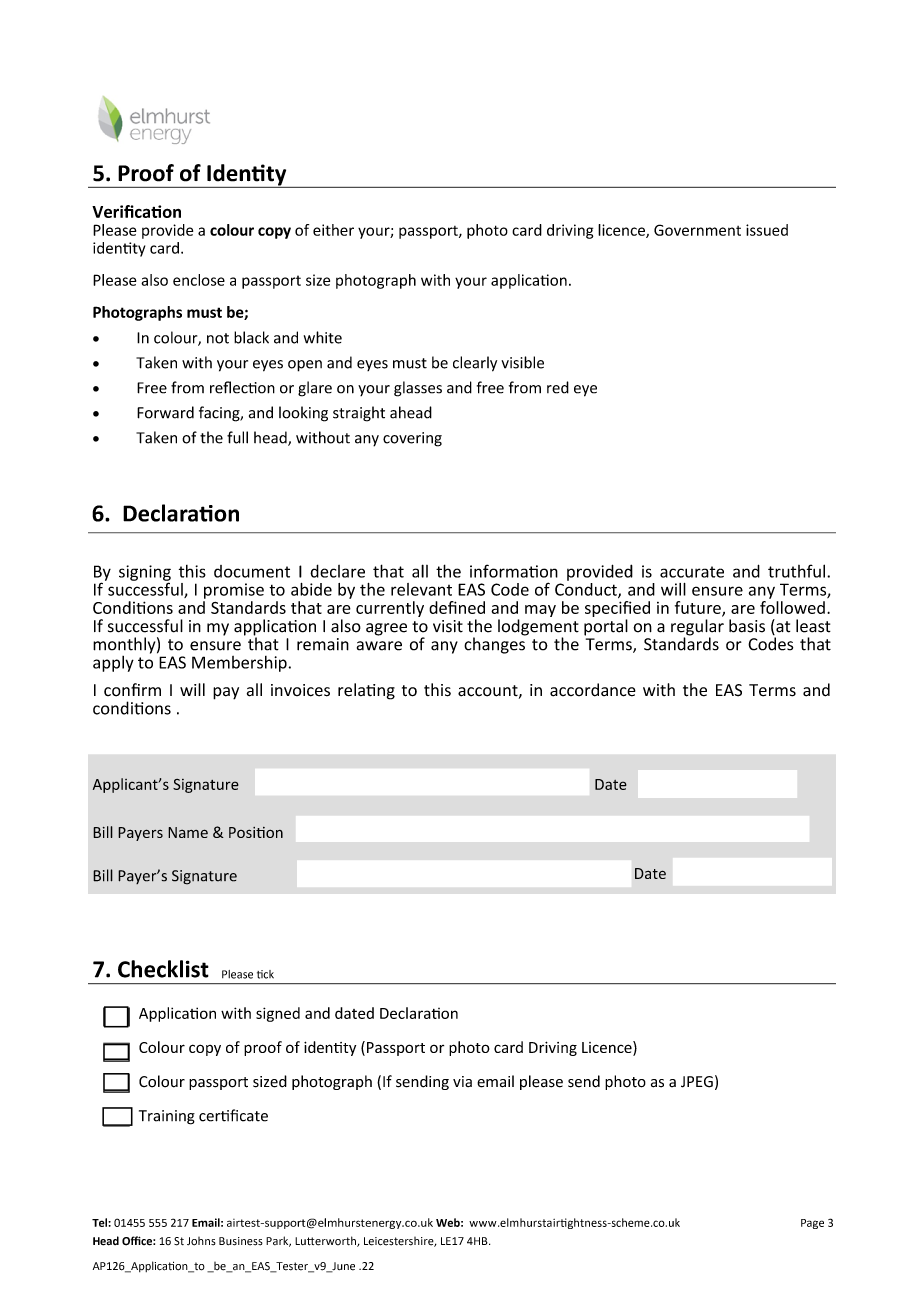 The image size is (924, 1308). What do you see at coordinates (333, 230) in the image?
I see `either` at bounding box center [333, 230].
